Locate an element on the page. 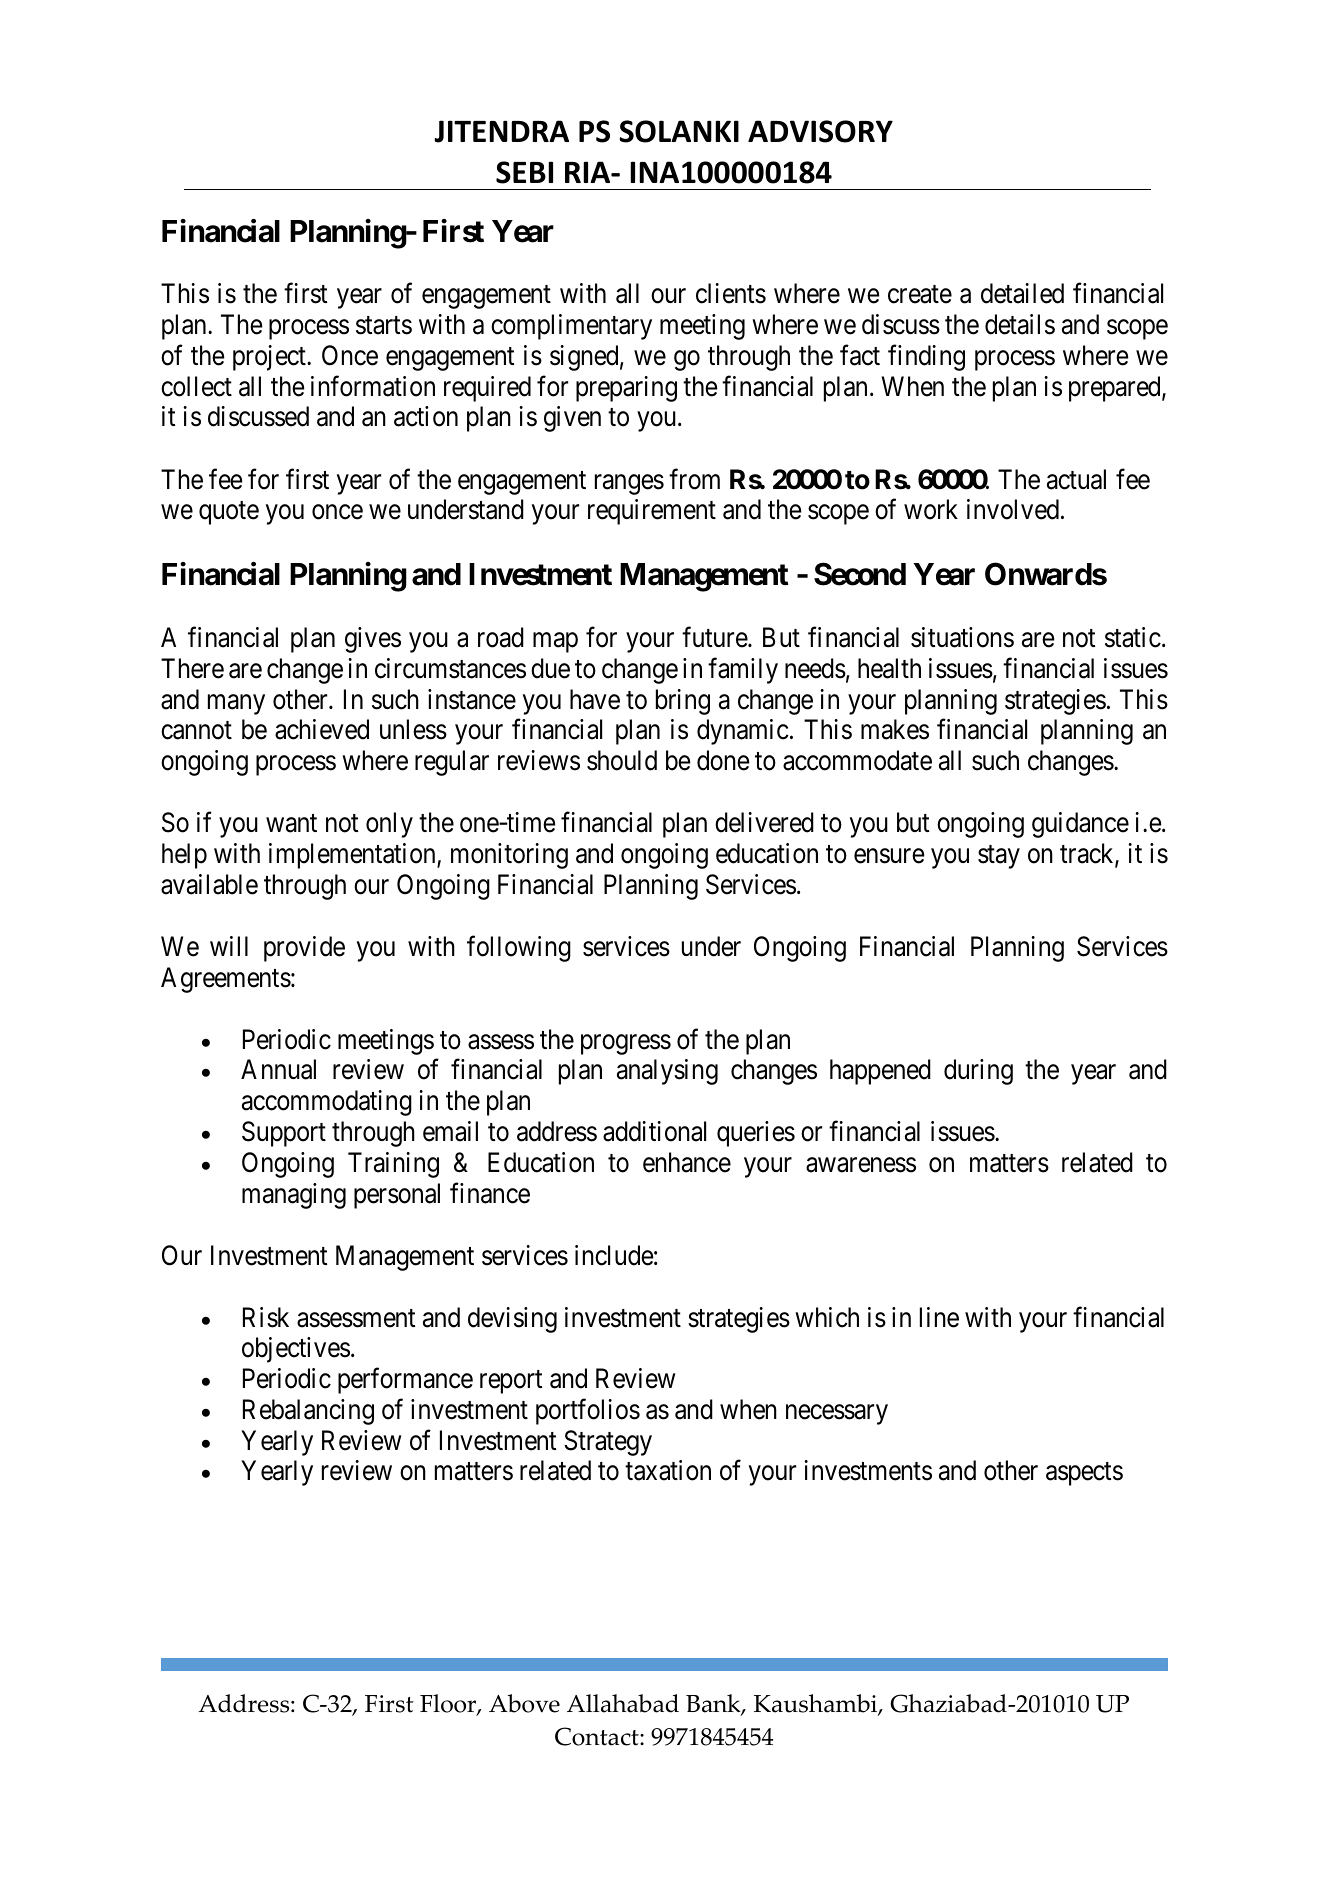 This image has height=1878, width=1328. necessary is located at coordinates (837, 1415).
